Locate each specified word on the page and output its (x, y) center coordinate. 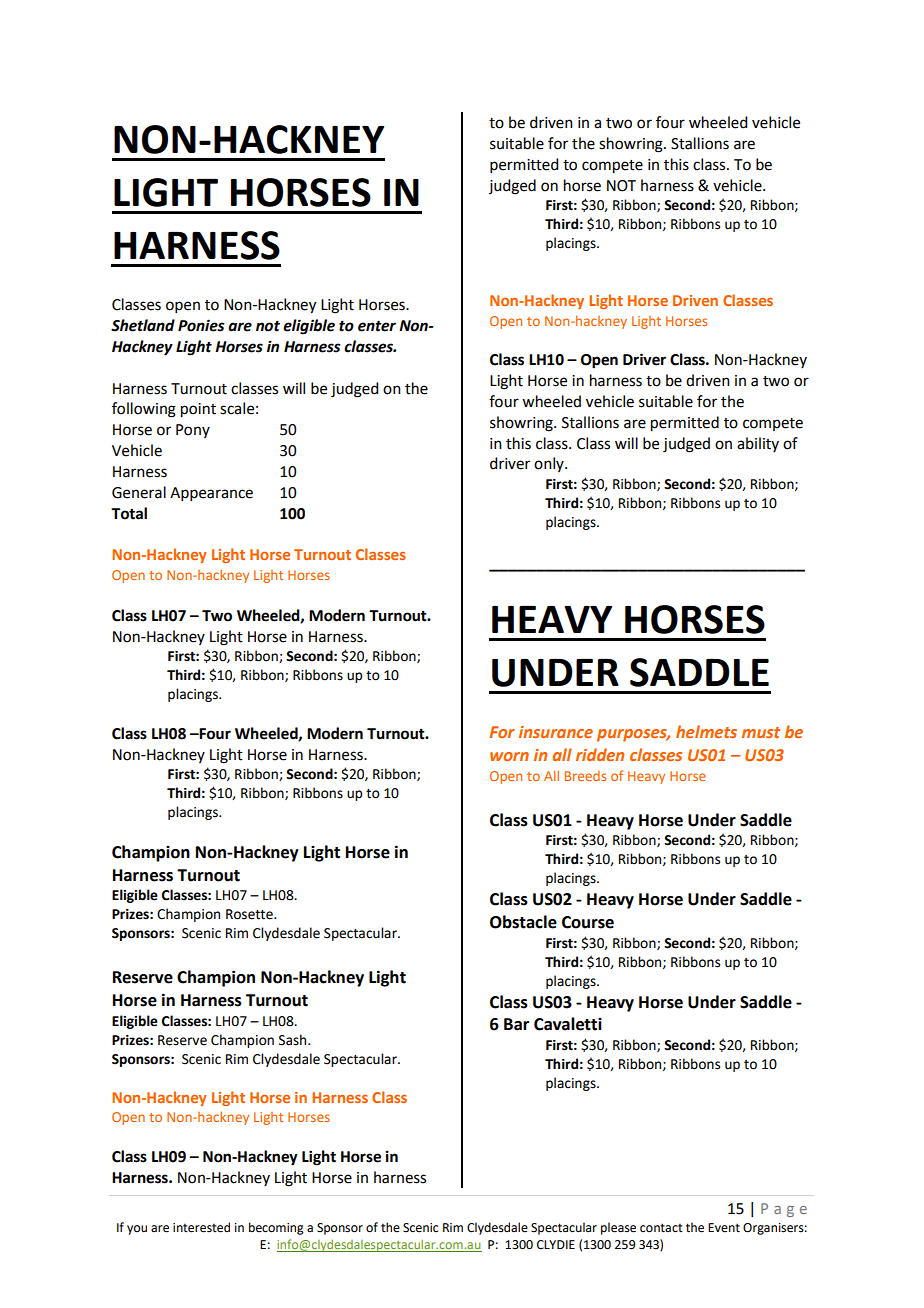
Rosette (250, 914)
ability (758, 444)
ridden (600, 754)
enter (377, 326)
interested (201, 1227)
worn (509, 756)
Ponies (201, 325)
